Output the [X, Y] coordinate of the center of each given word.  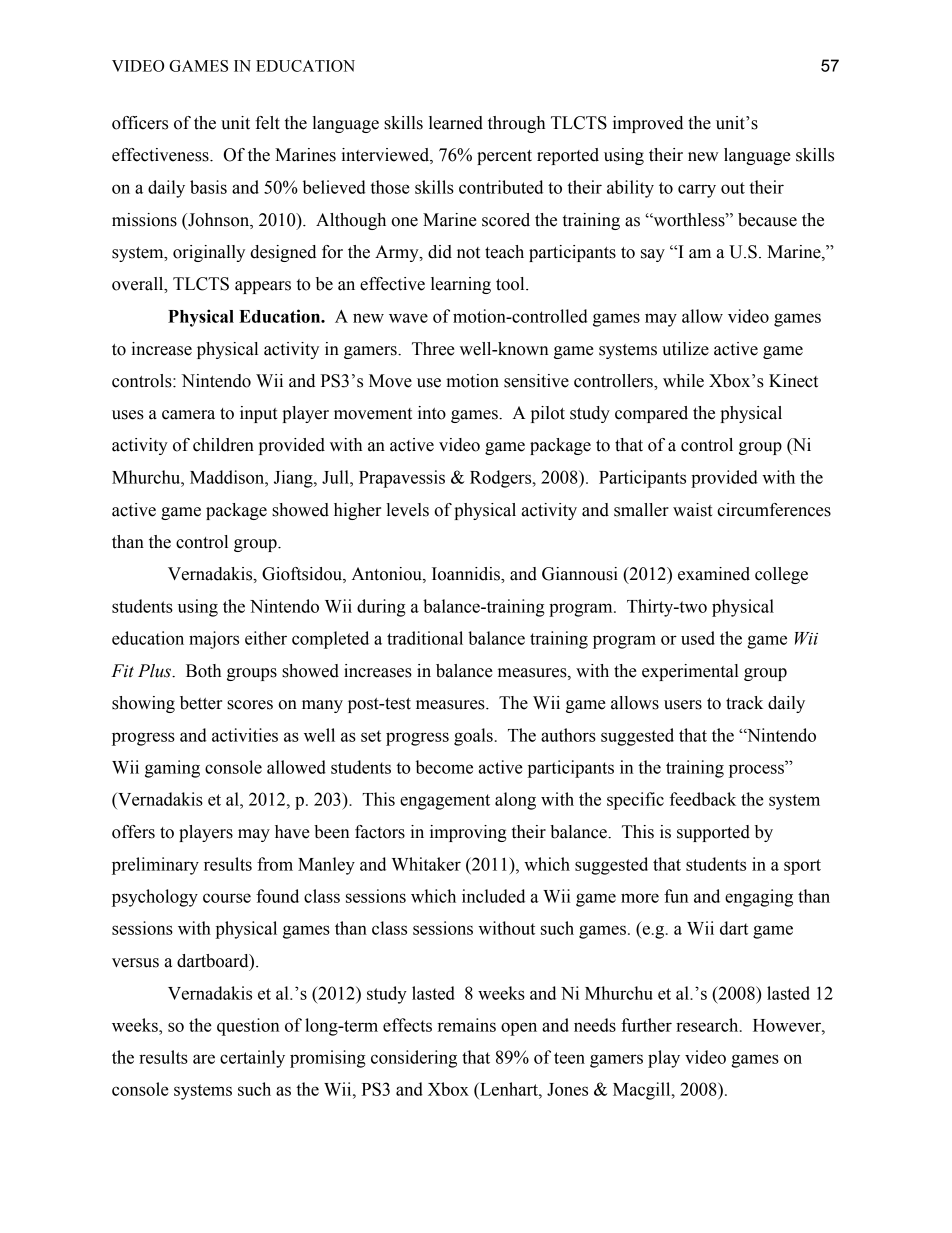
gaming [172, 769]
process [757, 771]
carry [697, 191]
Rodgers [502, 479]
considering [414, 1059]
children [223, 445]
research [708, 1025]
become [444, 767]
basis [208, 187]
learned [456, 123]
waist [692, 510]
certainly [252, 1059]
